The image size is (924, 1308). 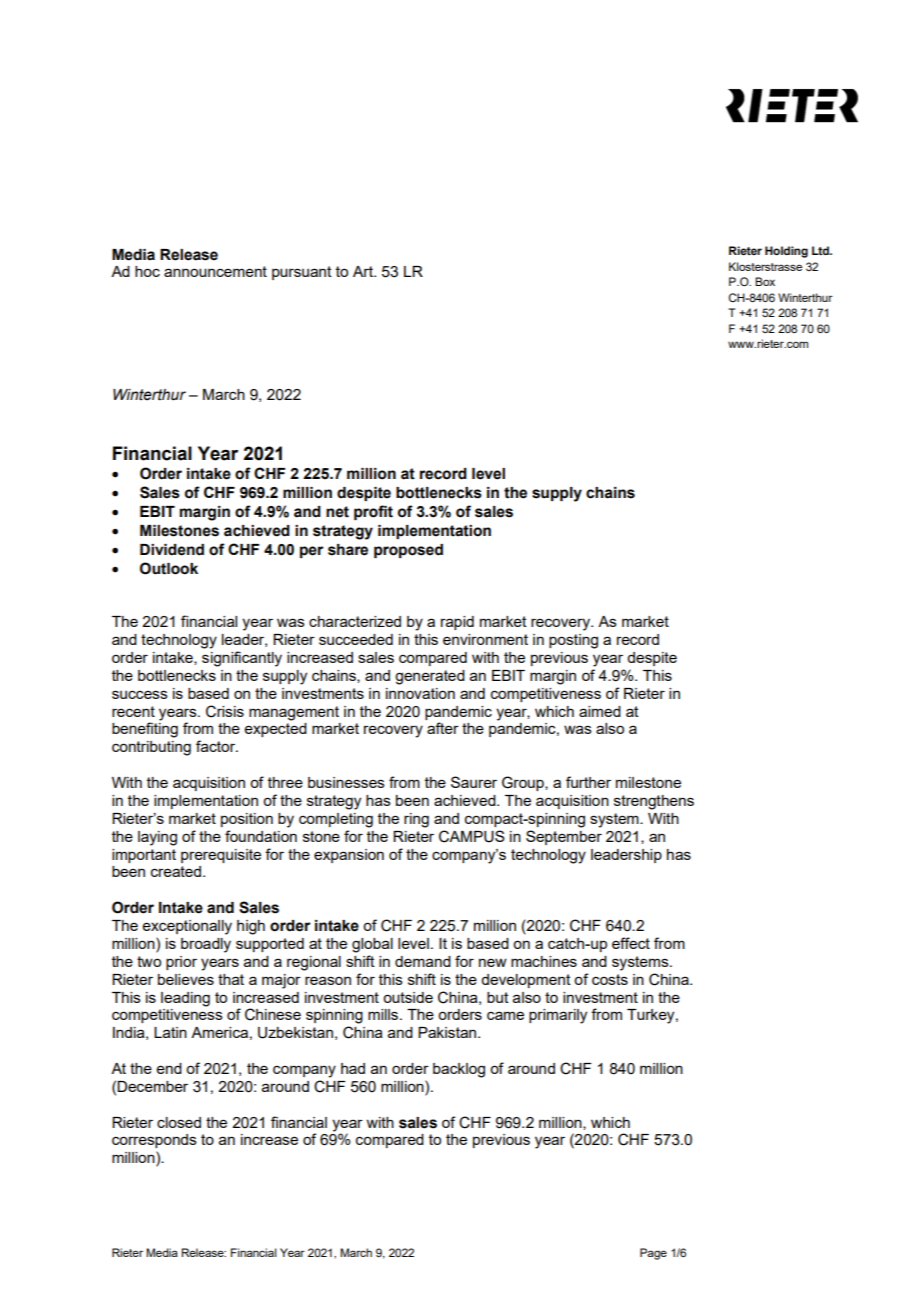 I want to click on posting, so click(x=573, y=641).
